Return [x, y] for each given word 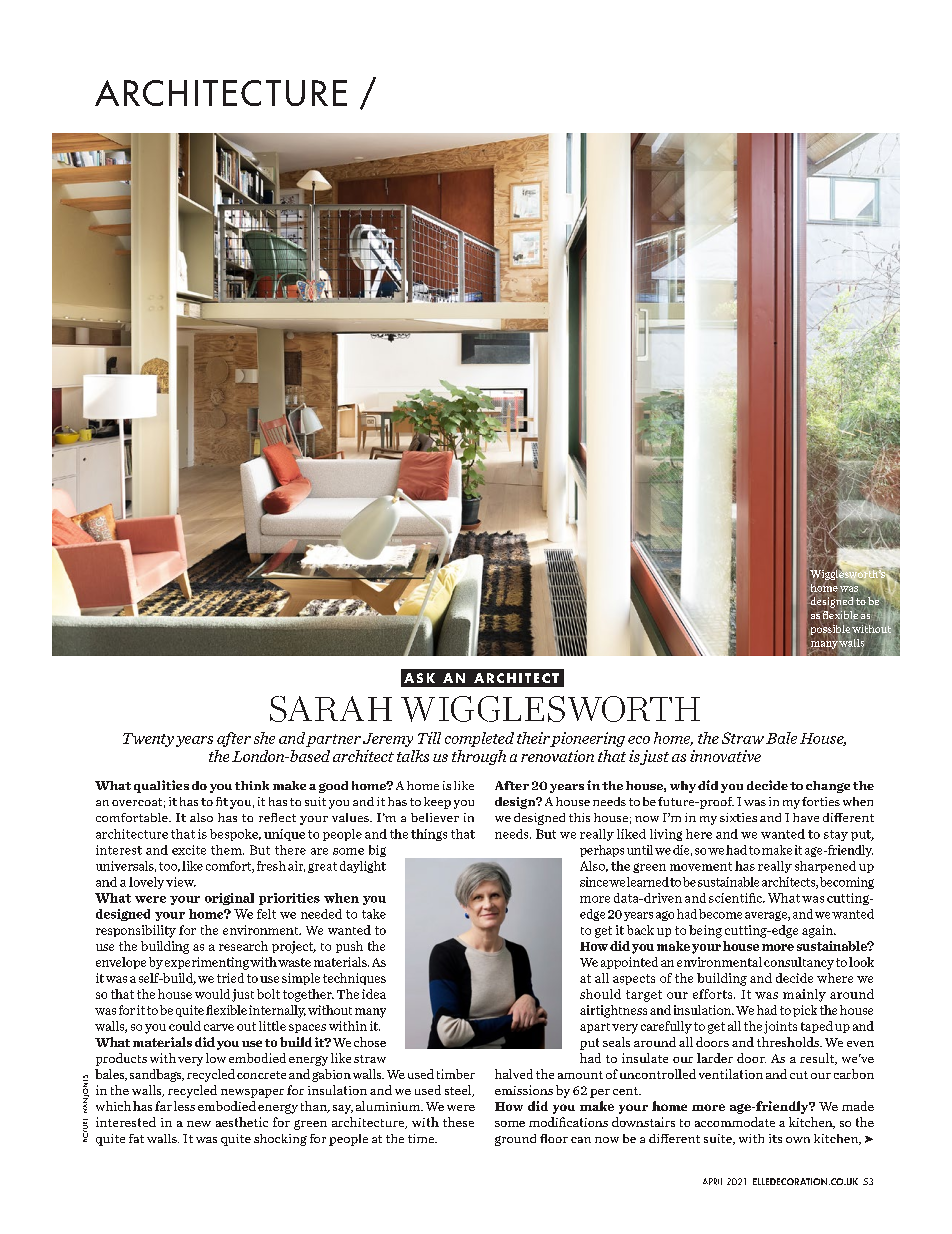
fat [136, 1138]
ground [515, 1140]
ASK [419, 678]
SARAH [331, 709]
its [775, 1138]
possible [831, 631]
